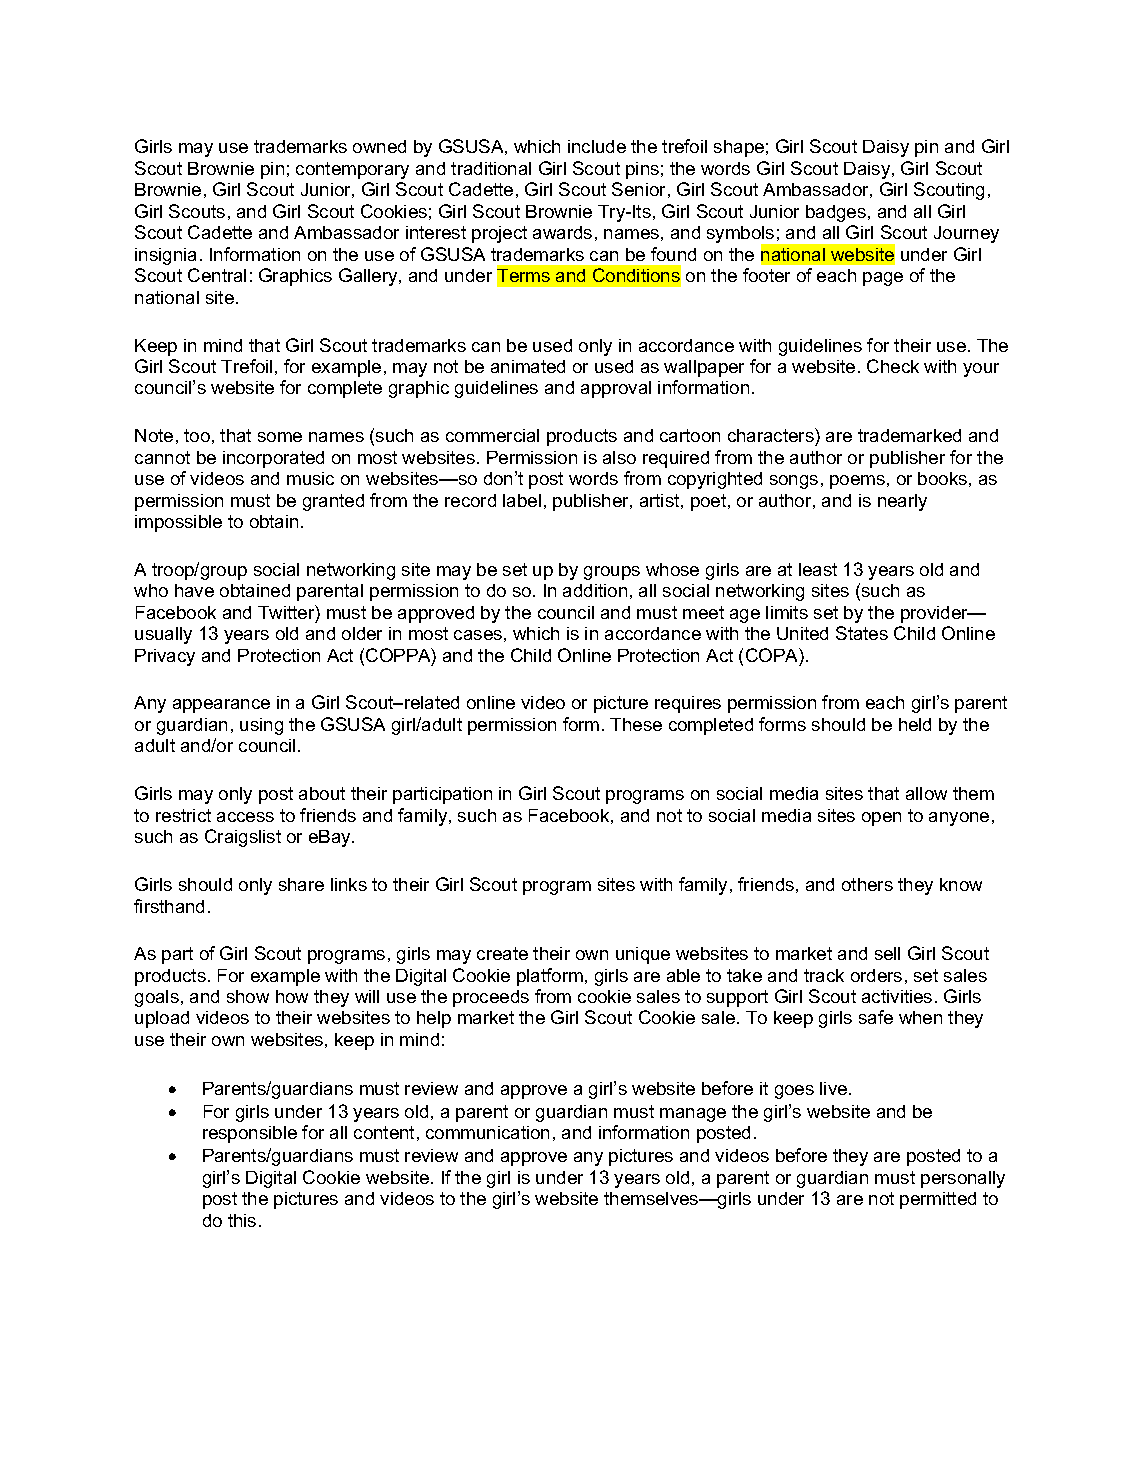 The height and width of the image is (1481, 1145). What do you see at coordinates (242, 1220) in the image?
I see `this` at bounding box center [242, 1220].
